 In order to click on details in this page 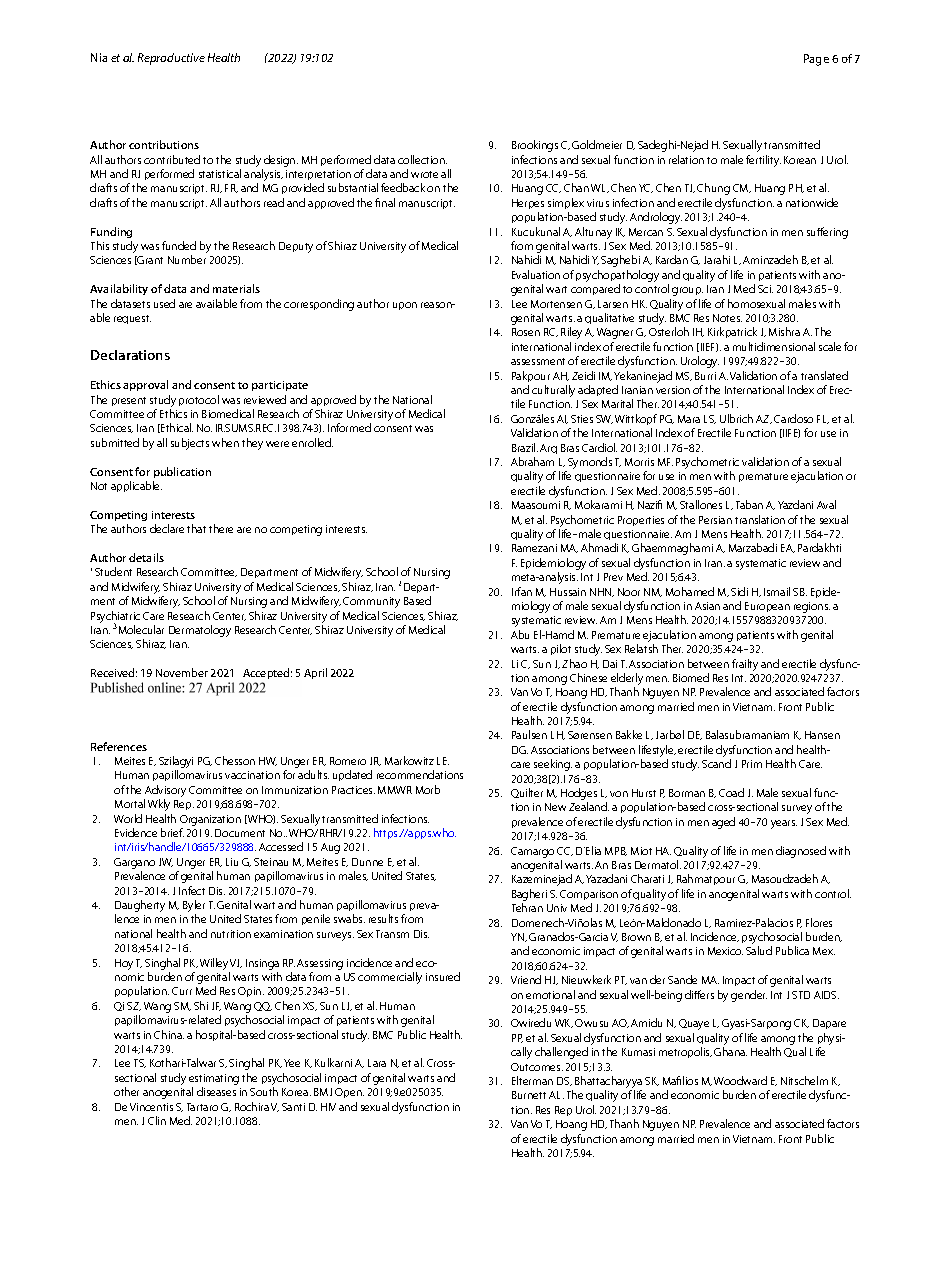, I will do `click(146, 557)`.
